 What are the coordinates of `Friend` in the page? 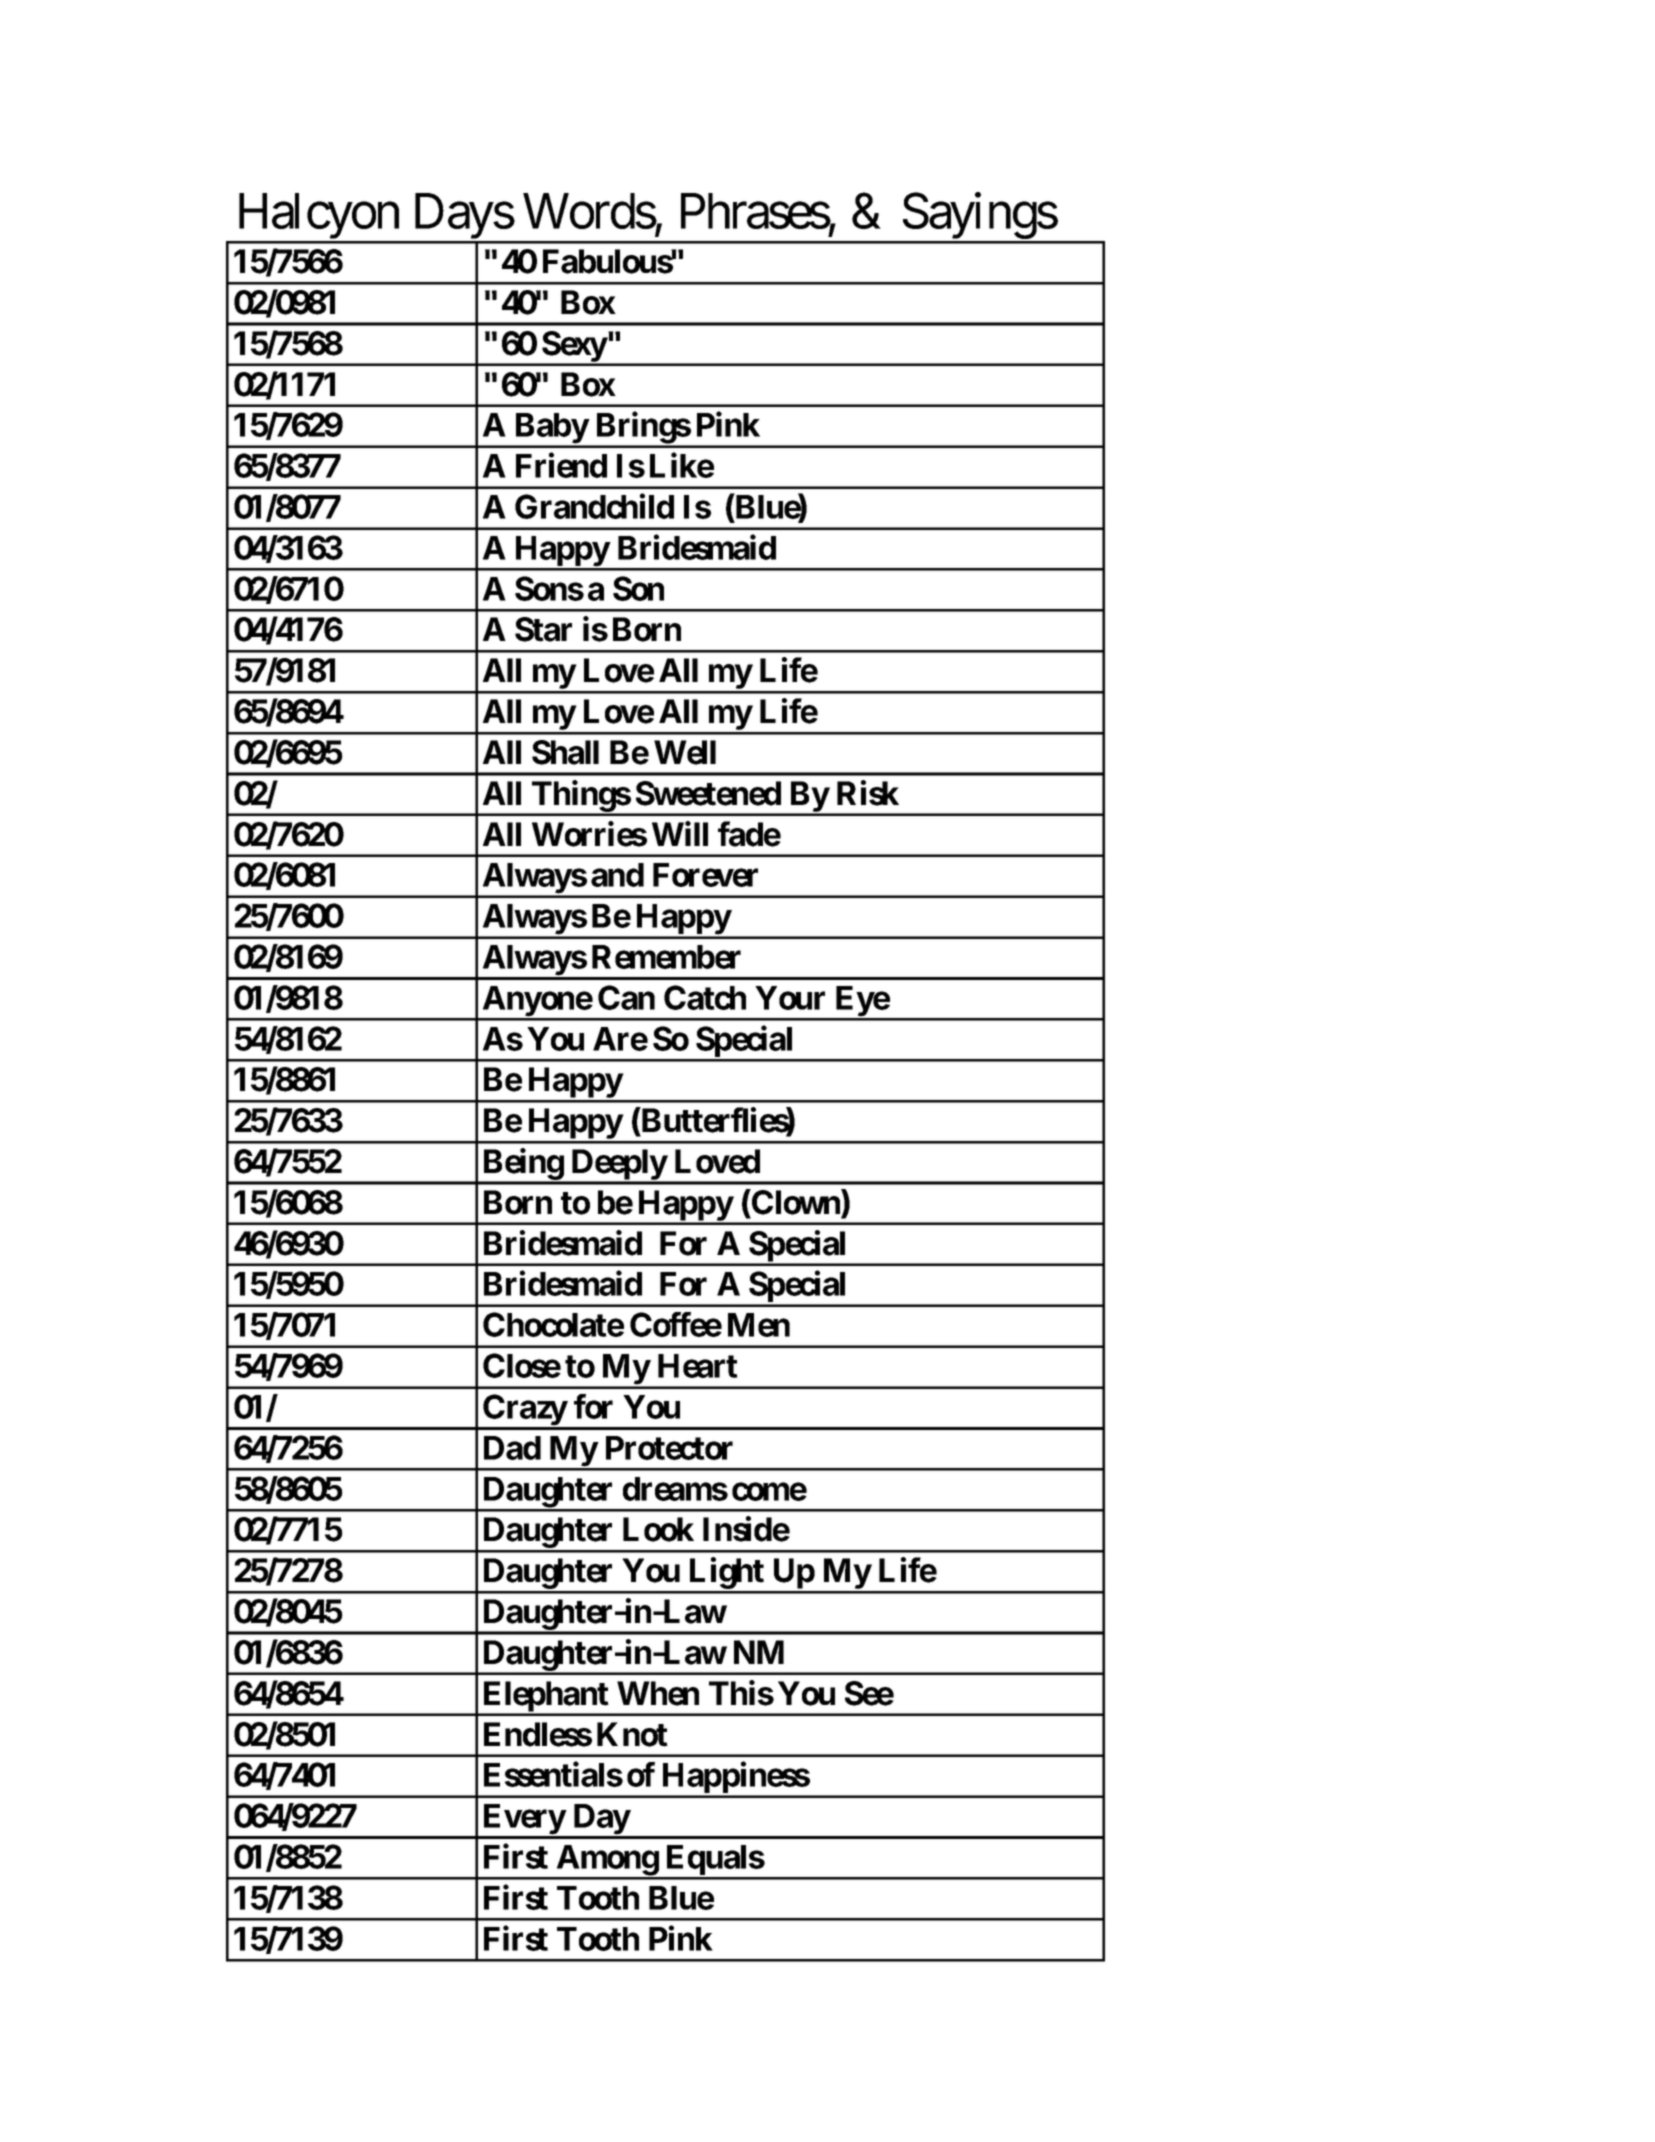 It's located at (561, 465).
